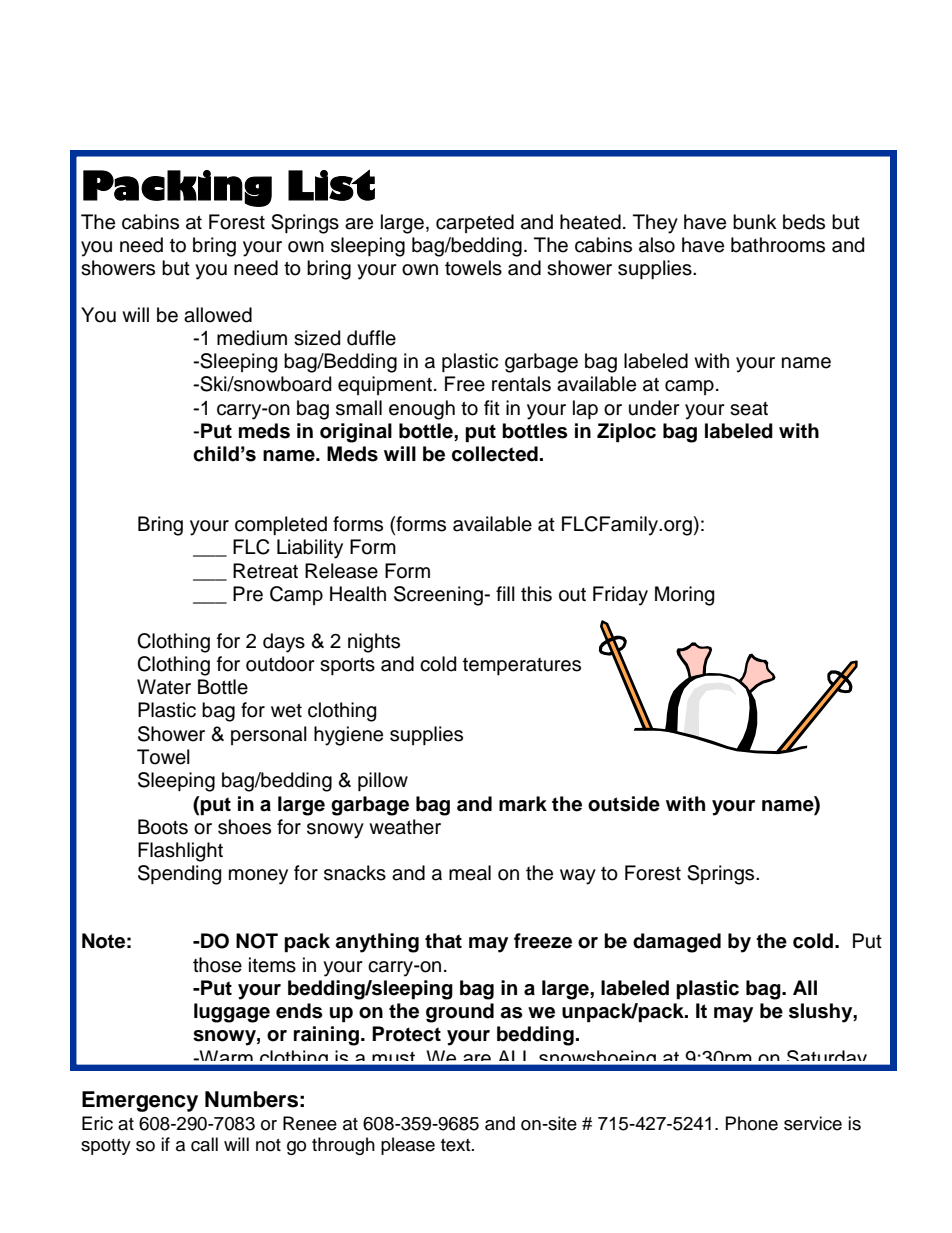  What do you see at coordinates (522, 666) in the page?
I see `temperatures` at bounding box center [522, 666].
